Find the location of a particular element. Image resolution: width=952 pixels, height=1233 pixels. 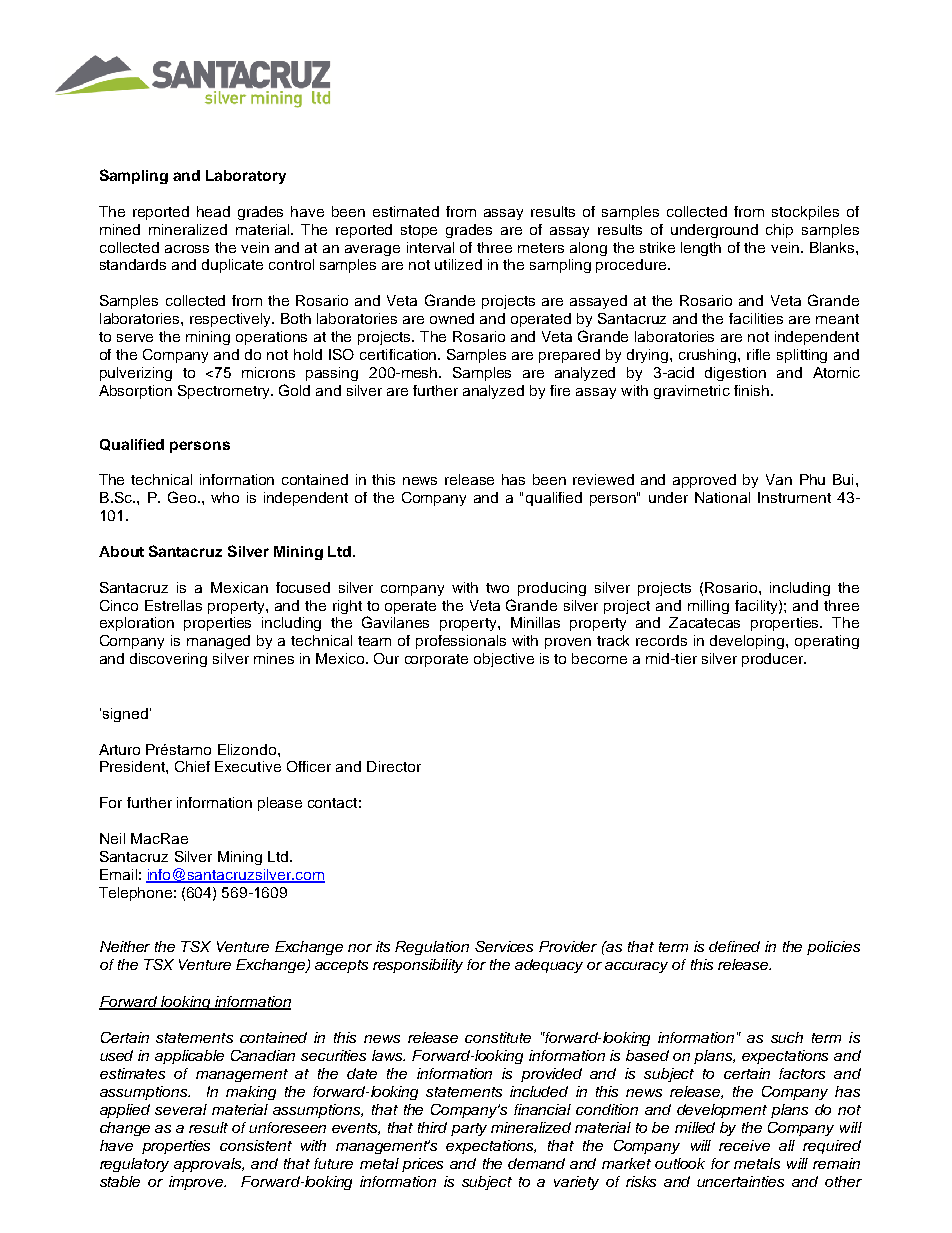

chip is located at coordinates (779, 231).
